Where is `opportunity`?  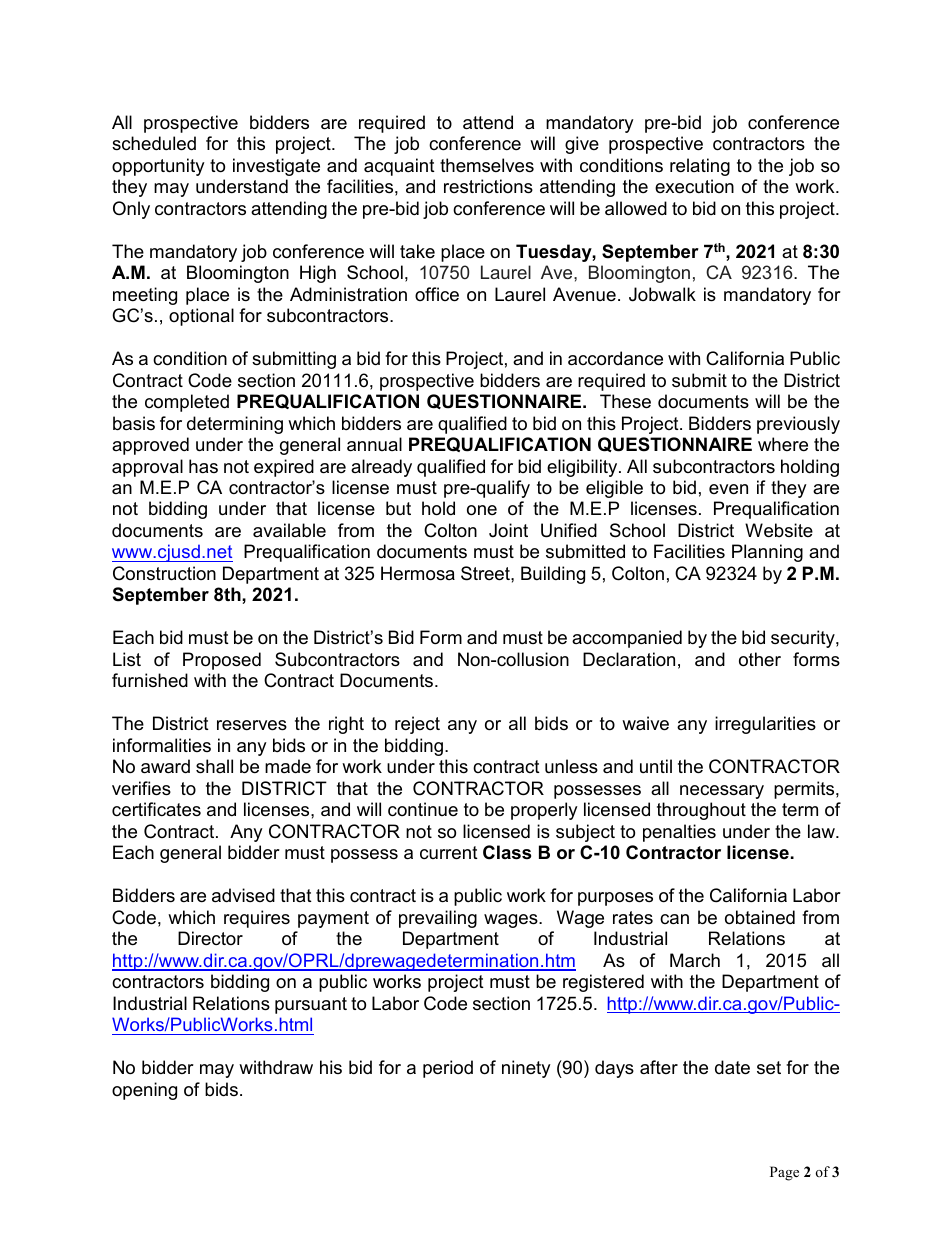 opportunity is located at coordinates (158, 167).
